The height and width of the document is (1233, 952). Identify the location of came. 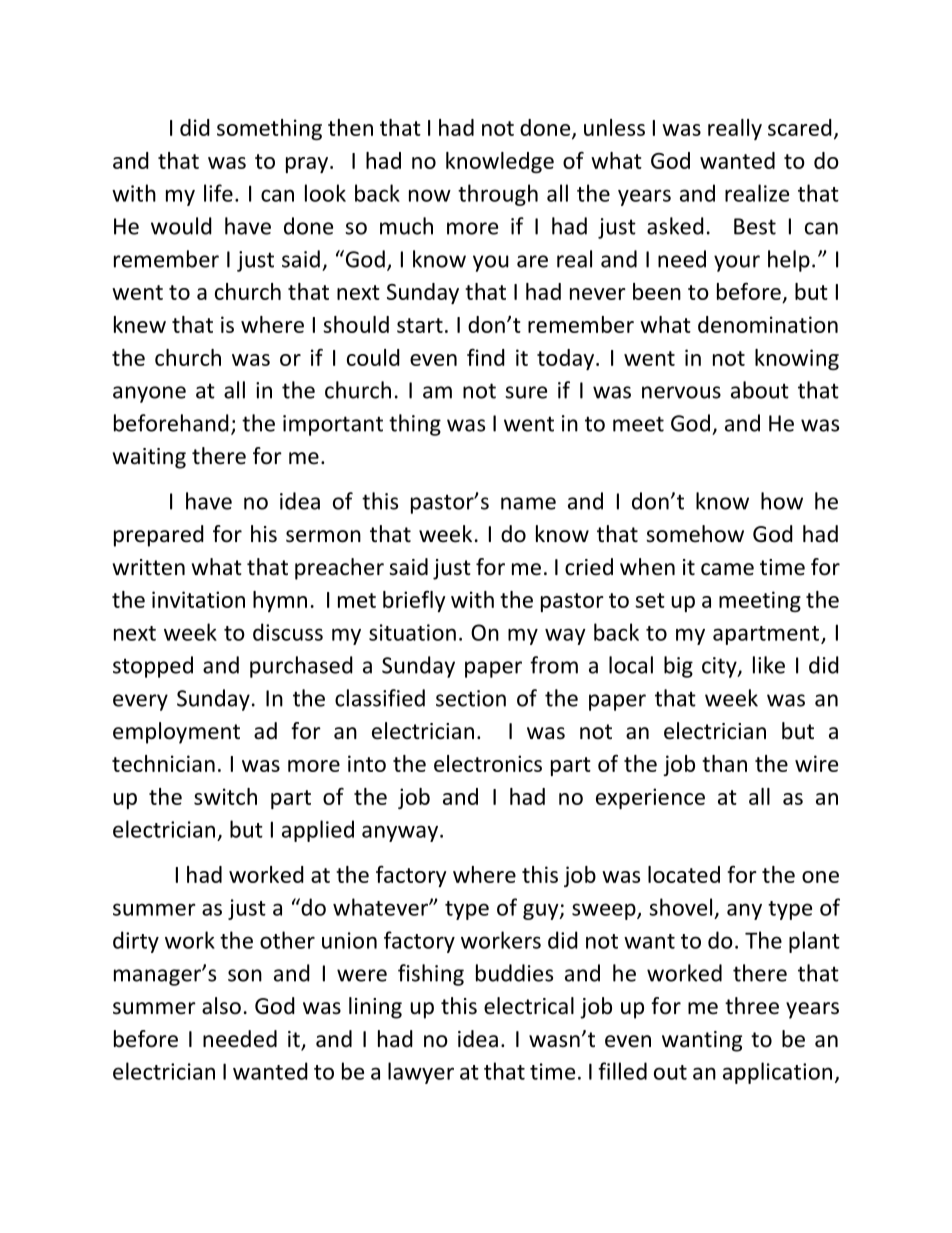
(727, 569).
